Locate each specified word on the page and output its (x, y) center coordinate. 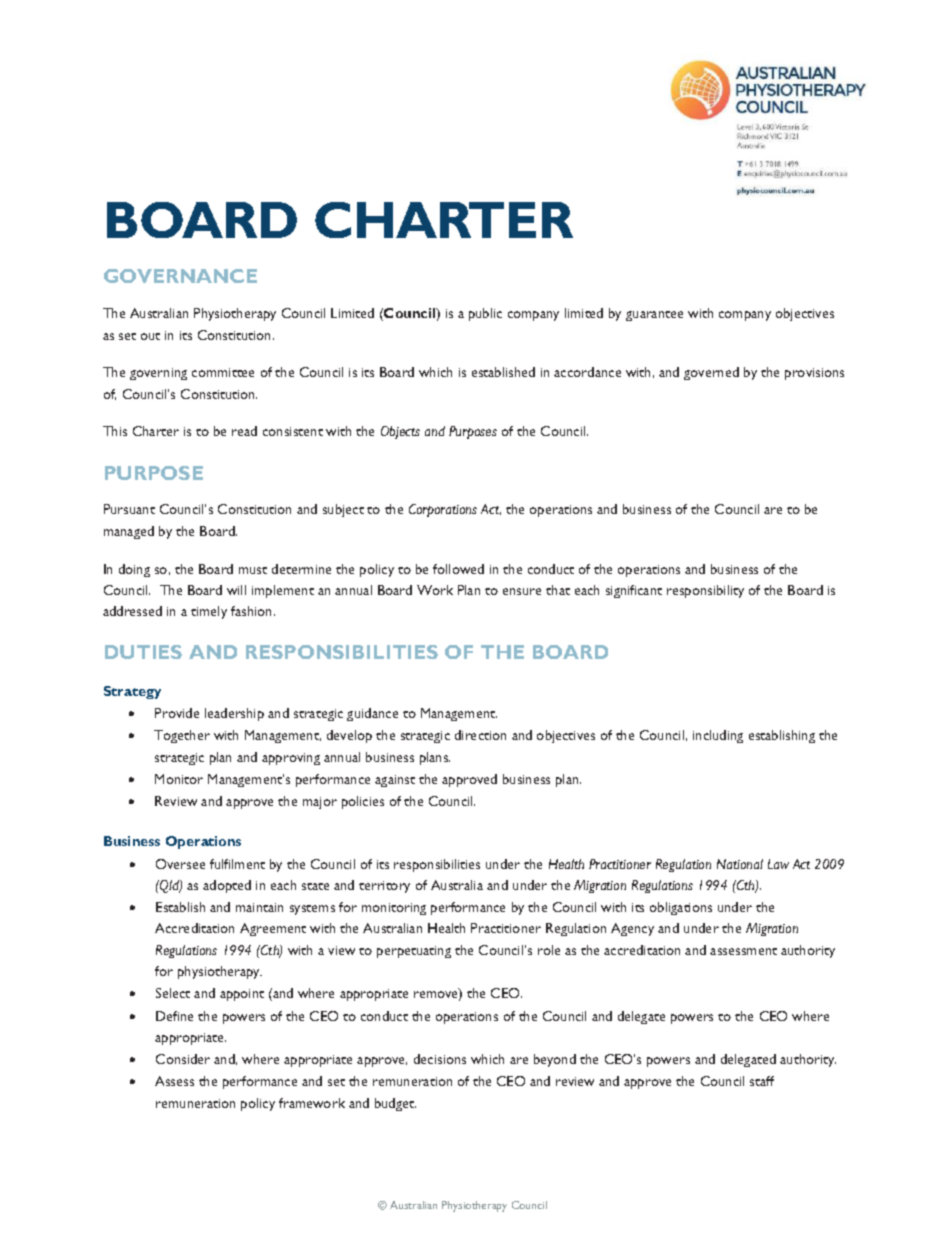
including (718, 736)
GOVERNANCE (180, 276)
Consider (183, 1059)
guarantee (654, 316)
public (485, 314)
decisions (440, 1059)
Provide (177, 713)
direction (480, 735)
